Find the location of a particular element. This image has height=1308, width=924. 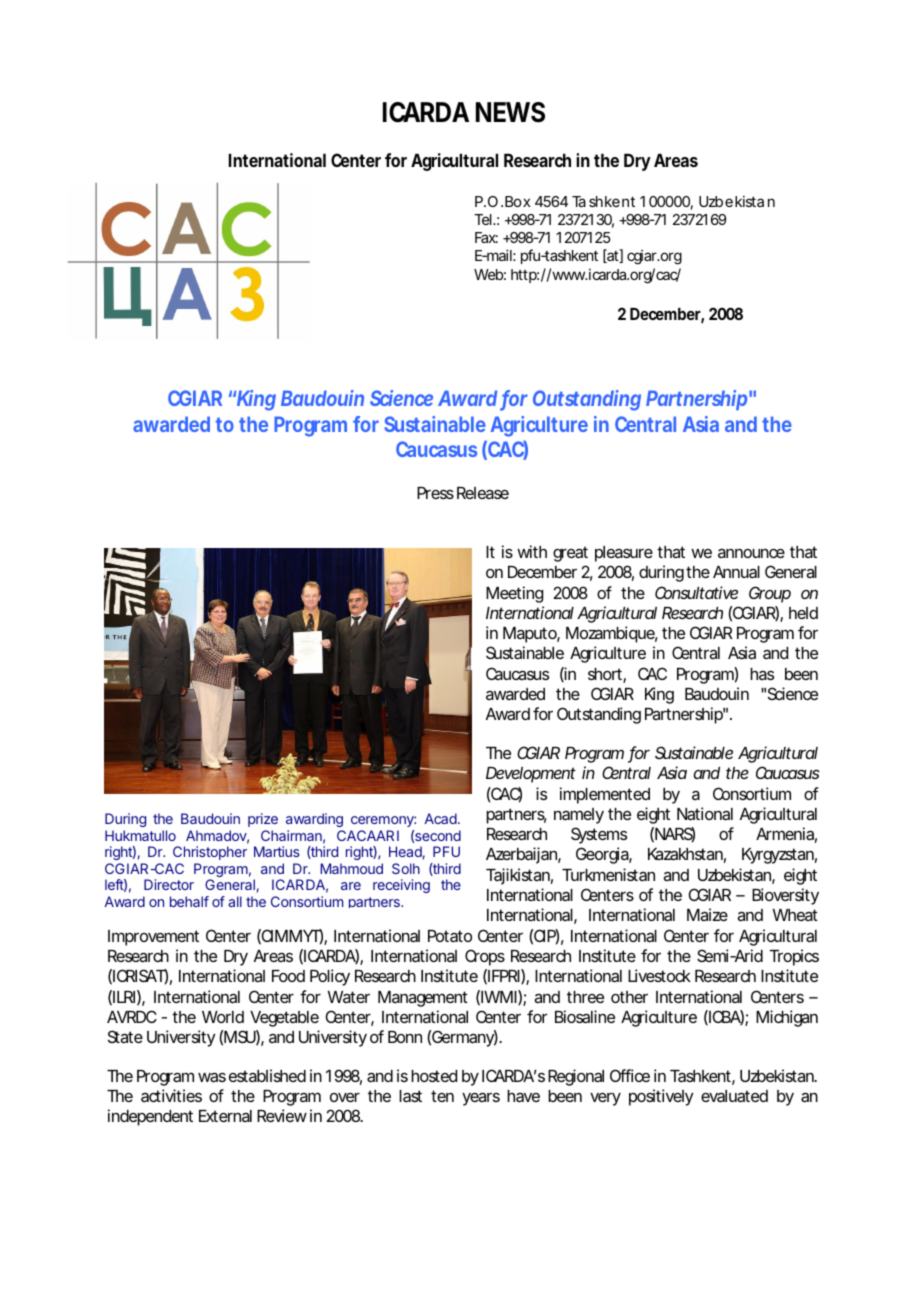

NEWS is located at coordinates (510, 112).
